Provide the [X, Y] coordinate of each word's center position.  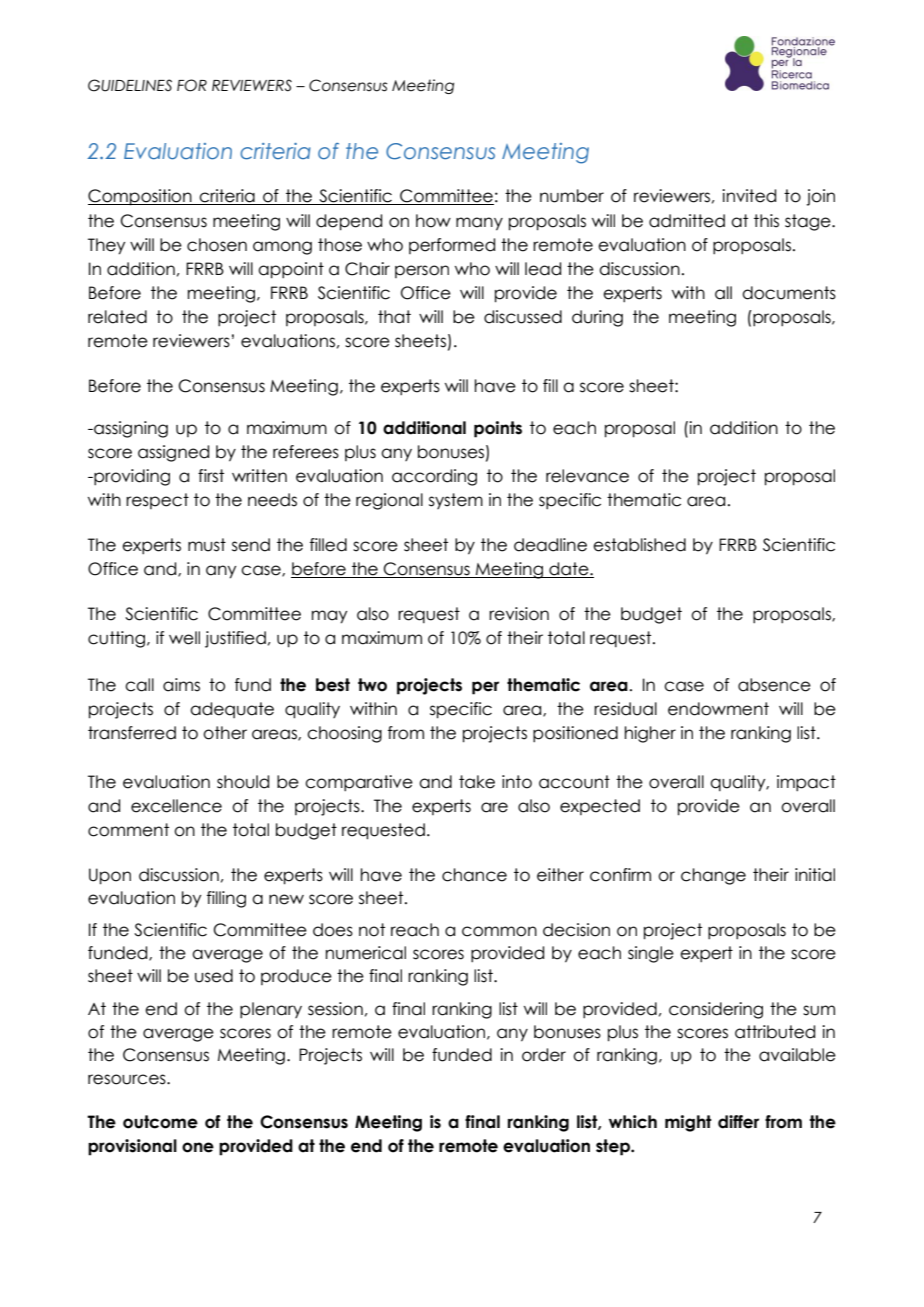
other [225, 733]
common [499, 931]
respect [157, 501]
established [639, 545]
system [456, 501]
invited [749, 196]
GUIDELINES [130, 85]
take [477, 782]
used [214, 976]
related [117, 317]
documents [789, 293]
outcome [160, 1122]
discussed [523, 317]
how [433, 221]
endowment [718, 709]
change [713, 876]
